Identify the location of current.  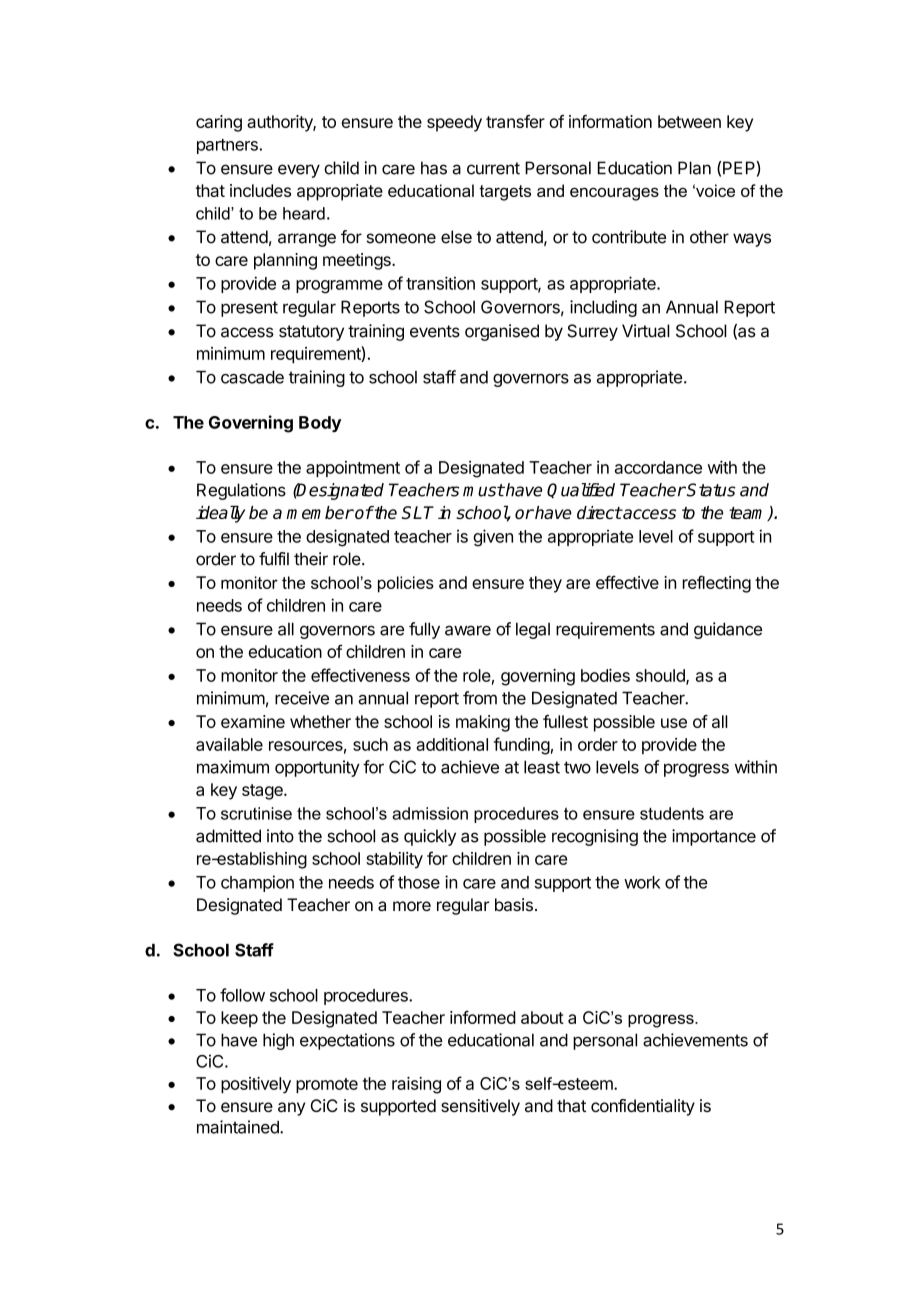
(493, 168).
